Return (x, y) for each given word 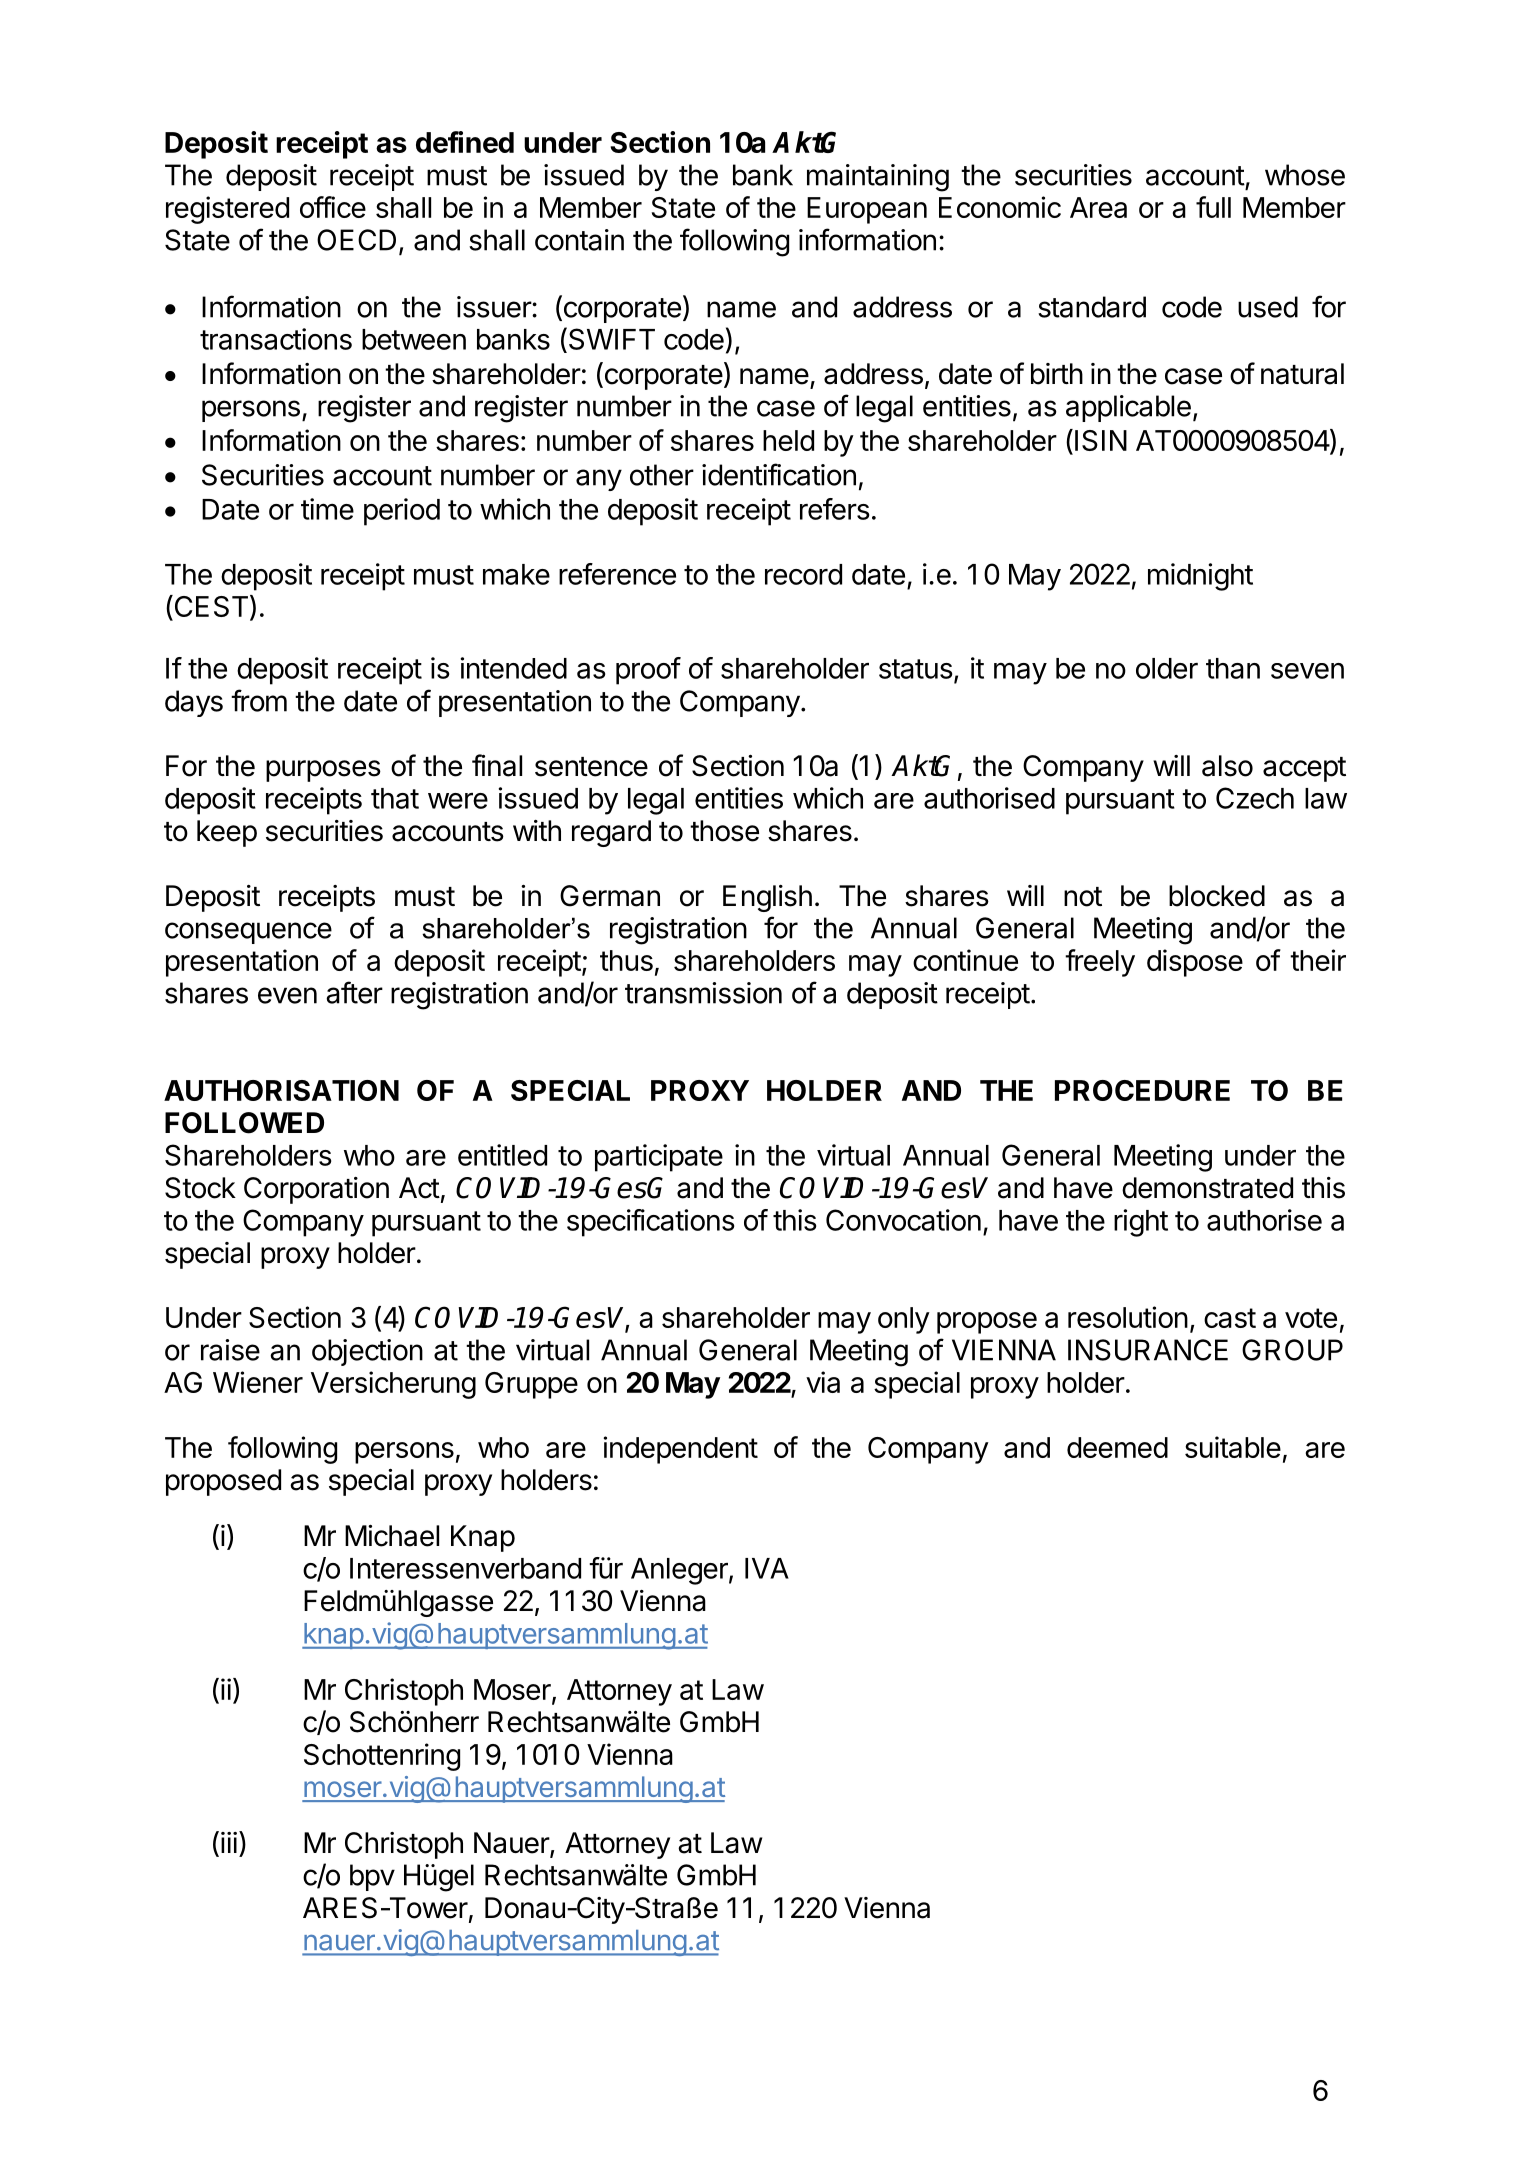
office (333, 207)
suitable (1233, 1447)
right (1141, 1223)
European (867, 210)
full (1213, 207)
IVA (767, 1568)
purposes (323, 771)
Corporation (316, 1190)
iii (229, 1842)
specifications (650, 1223)
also (1227, 766)
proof (648, 671)
